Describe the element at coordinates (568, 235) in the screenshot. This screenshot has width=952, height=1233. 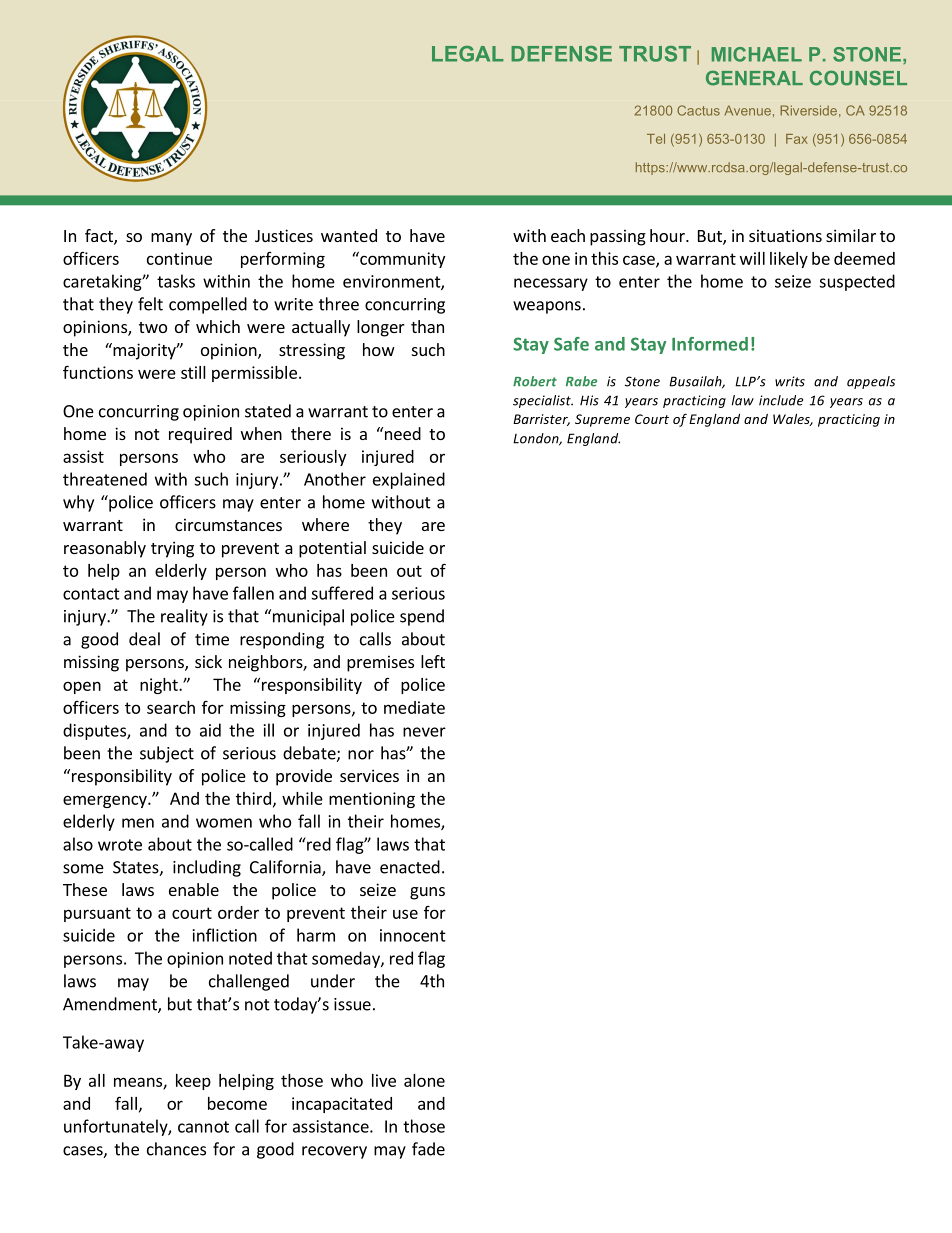
I see `each` at that location.
